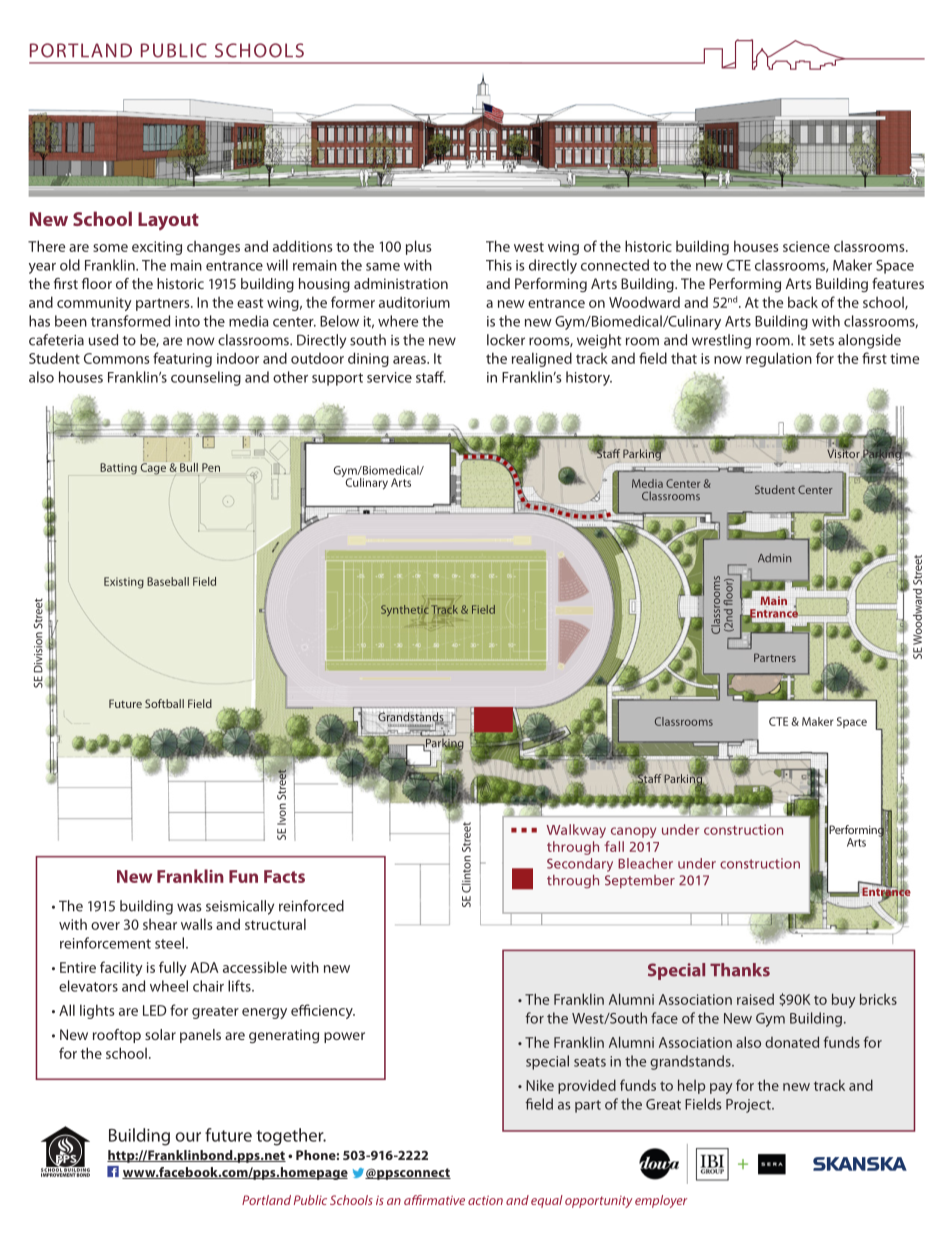  I want to click on steel, so click(171, 943).
